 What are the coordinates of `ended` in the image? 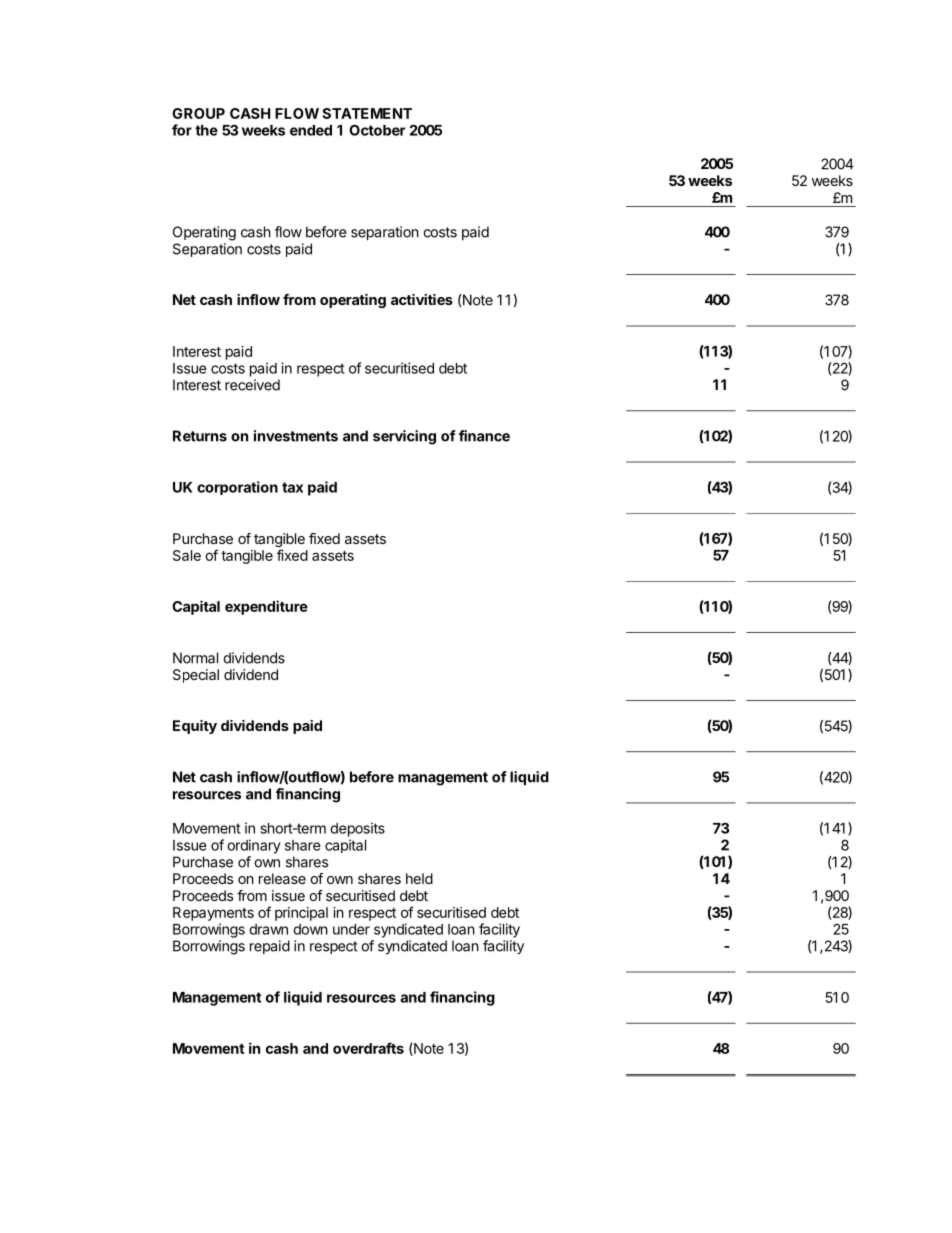 It's located at (311, 130).
